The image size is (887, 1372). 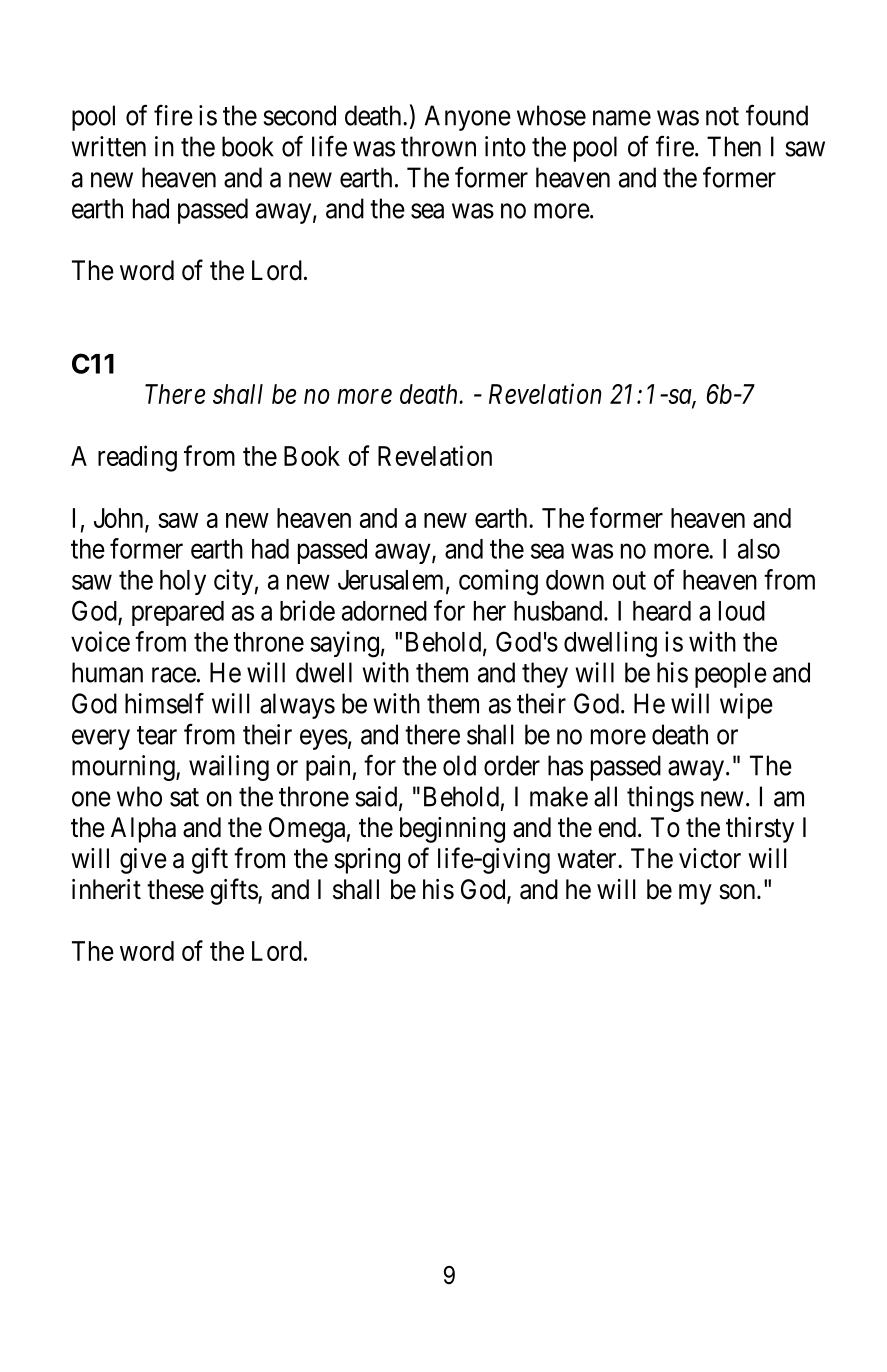 What do you see at coordinates (120, 519) in the screenshot?
I see `John` at bounding box center [120, 519].
